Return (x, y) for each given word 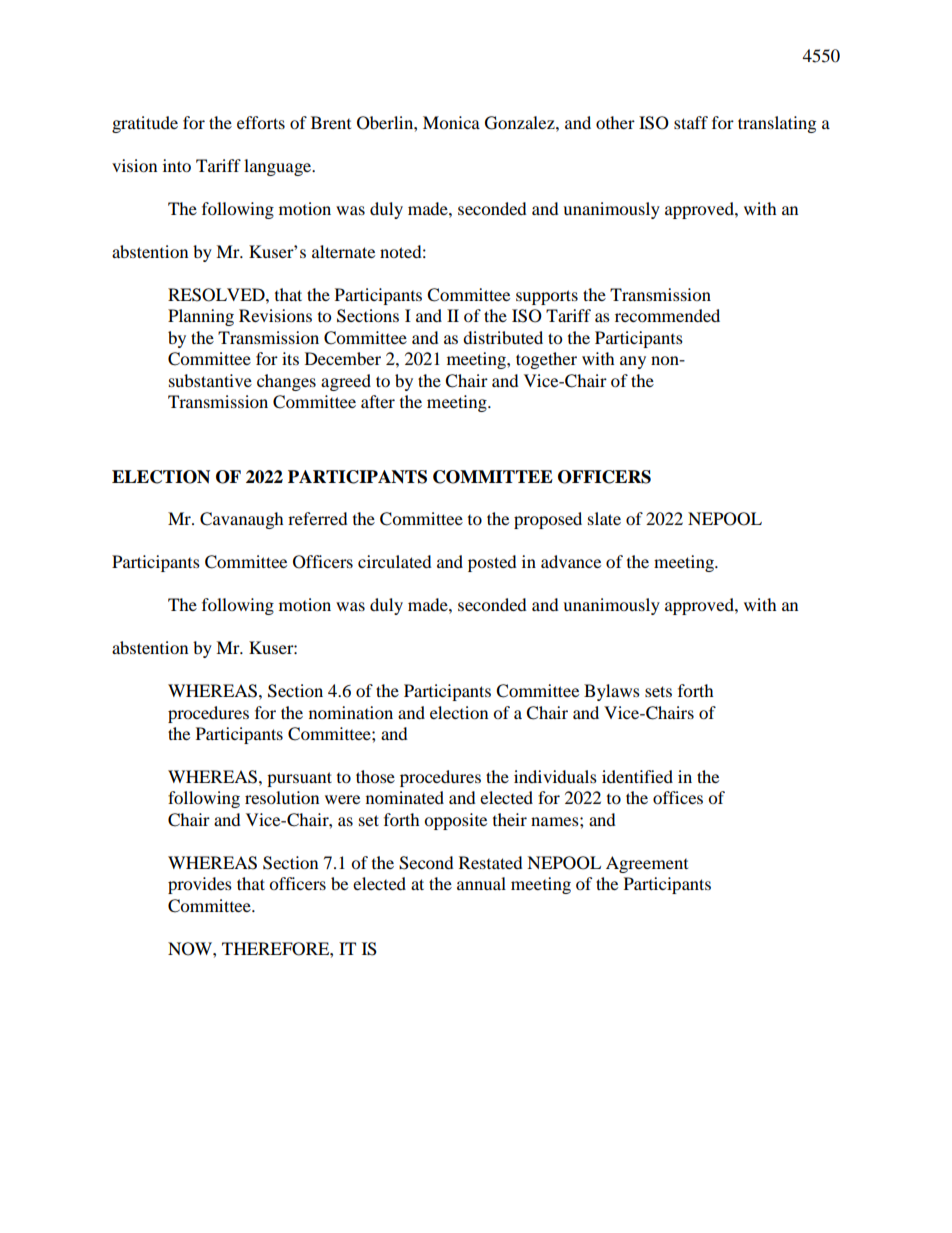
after (378, 401)
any (633, 362)
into (177, 165)
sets (658, 691)
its (290, 358)
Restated (491, 862)
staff (691, 122)
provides (200, 885)
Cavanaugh (242, 520)
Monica (451, 122)
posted (492, 563)
